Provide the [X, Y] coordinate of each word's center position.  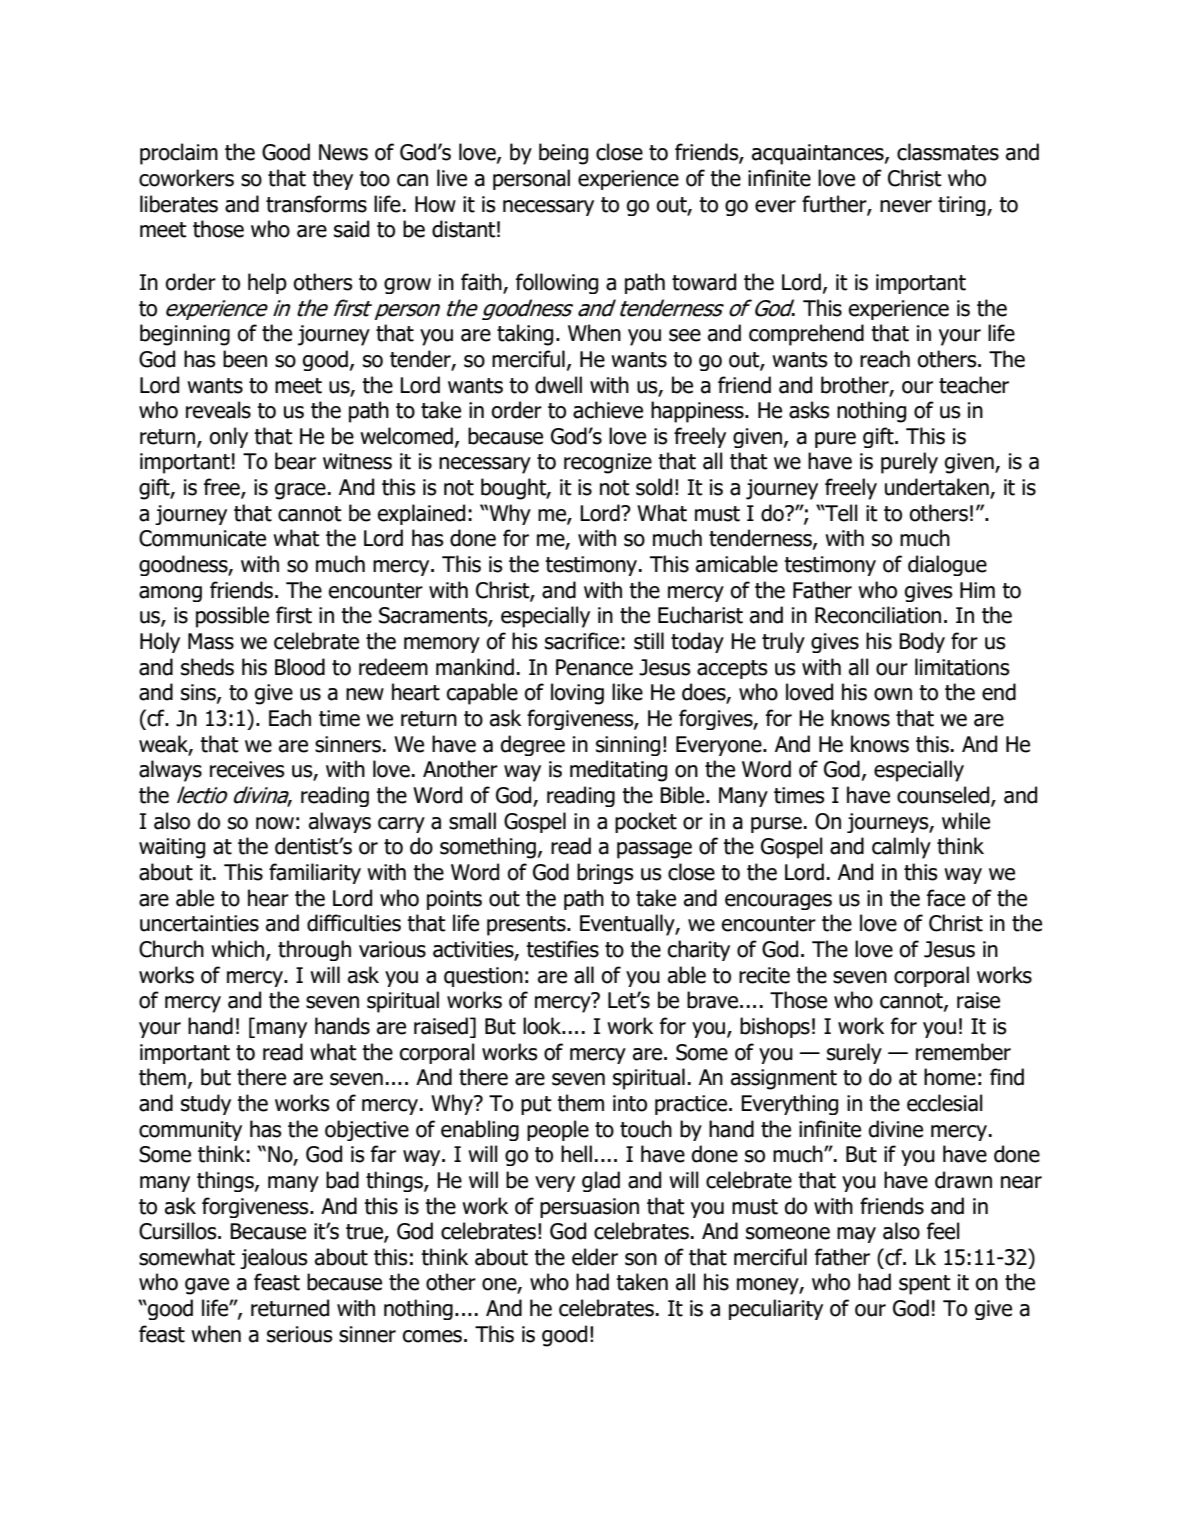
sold [654, 487]
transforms [316, 204]
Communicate [202, 538]
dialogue [947, 565]
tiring [963, 206]
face [946, 898]
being [563, 154]
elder [595, 1257]
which [239, 950]
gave [207, 1286]
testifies [562, 949]
